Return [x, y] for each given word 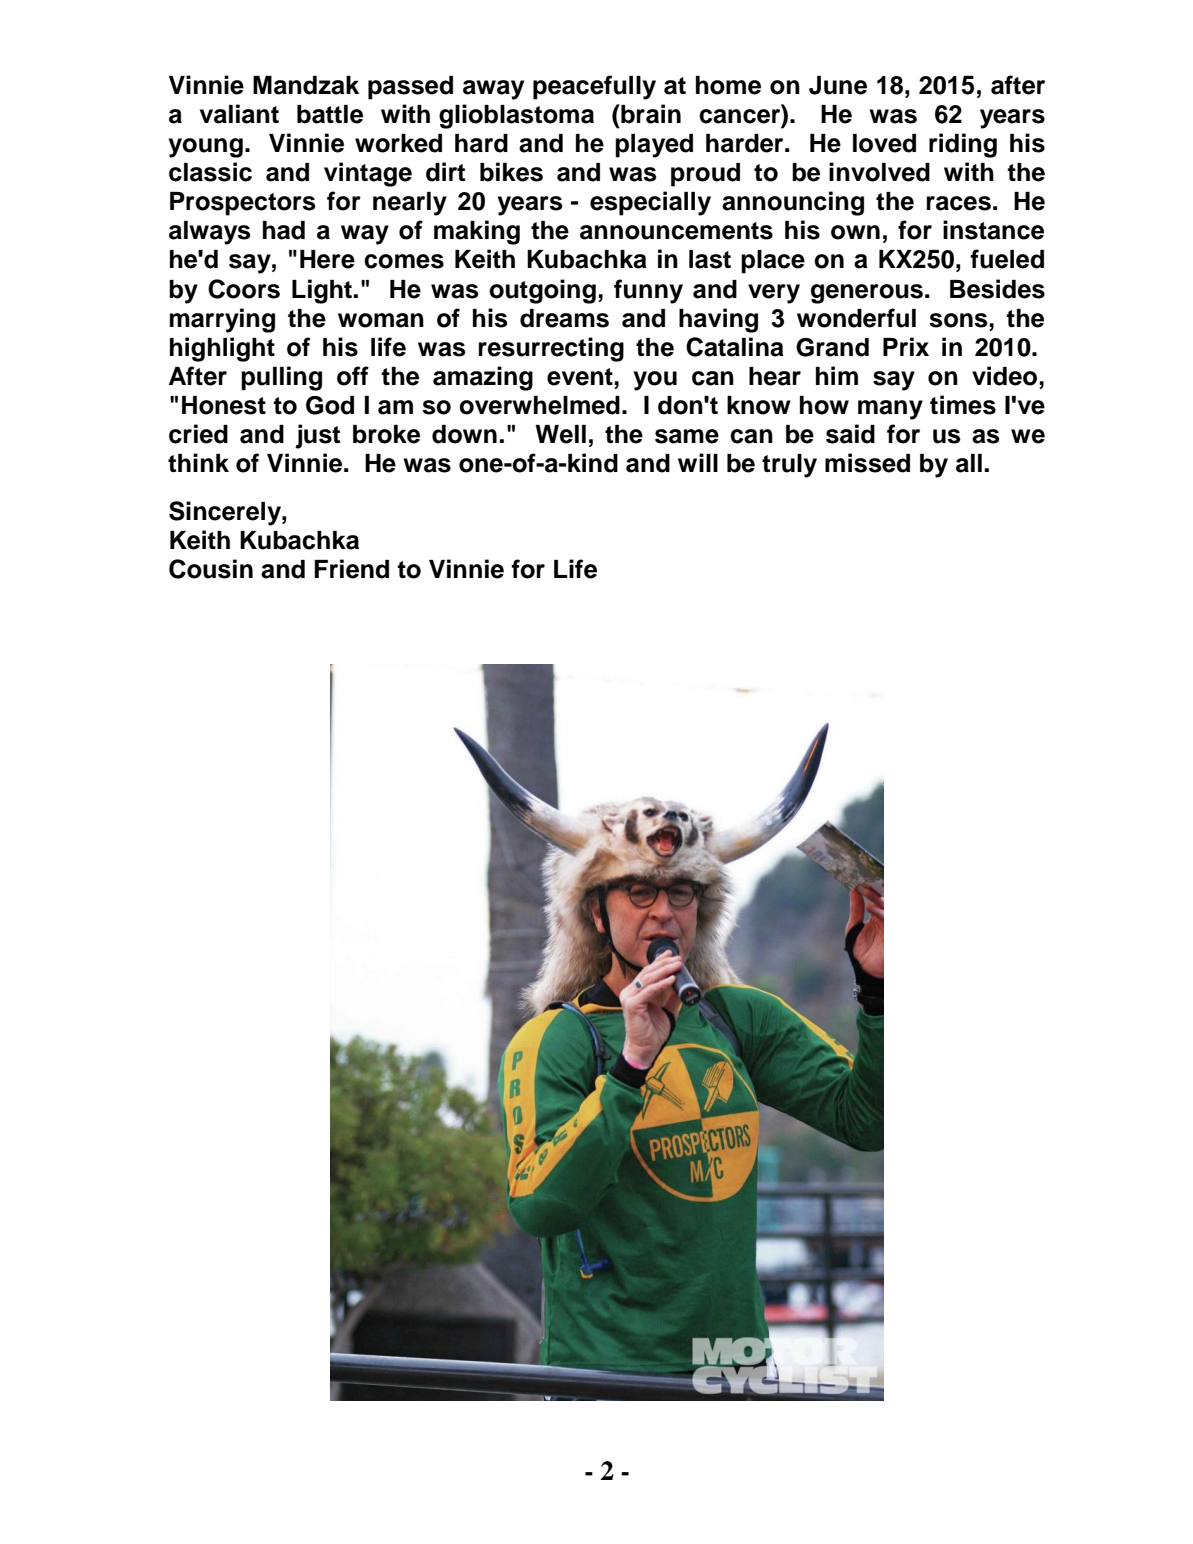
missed [867, 463]
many [890, 410]
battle [330, 114]
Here [327, 259]
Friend [351, 569]
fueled [1007, 259]
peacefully [594, 87]
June [838, 85]
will [698, 462]
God [330, 405]
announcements [676, 231]
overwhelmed [539, 405]
